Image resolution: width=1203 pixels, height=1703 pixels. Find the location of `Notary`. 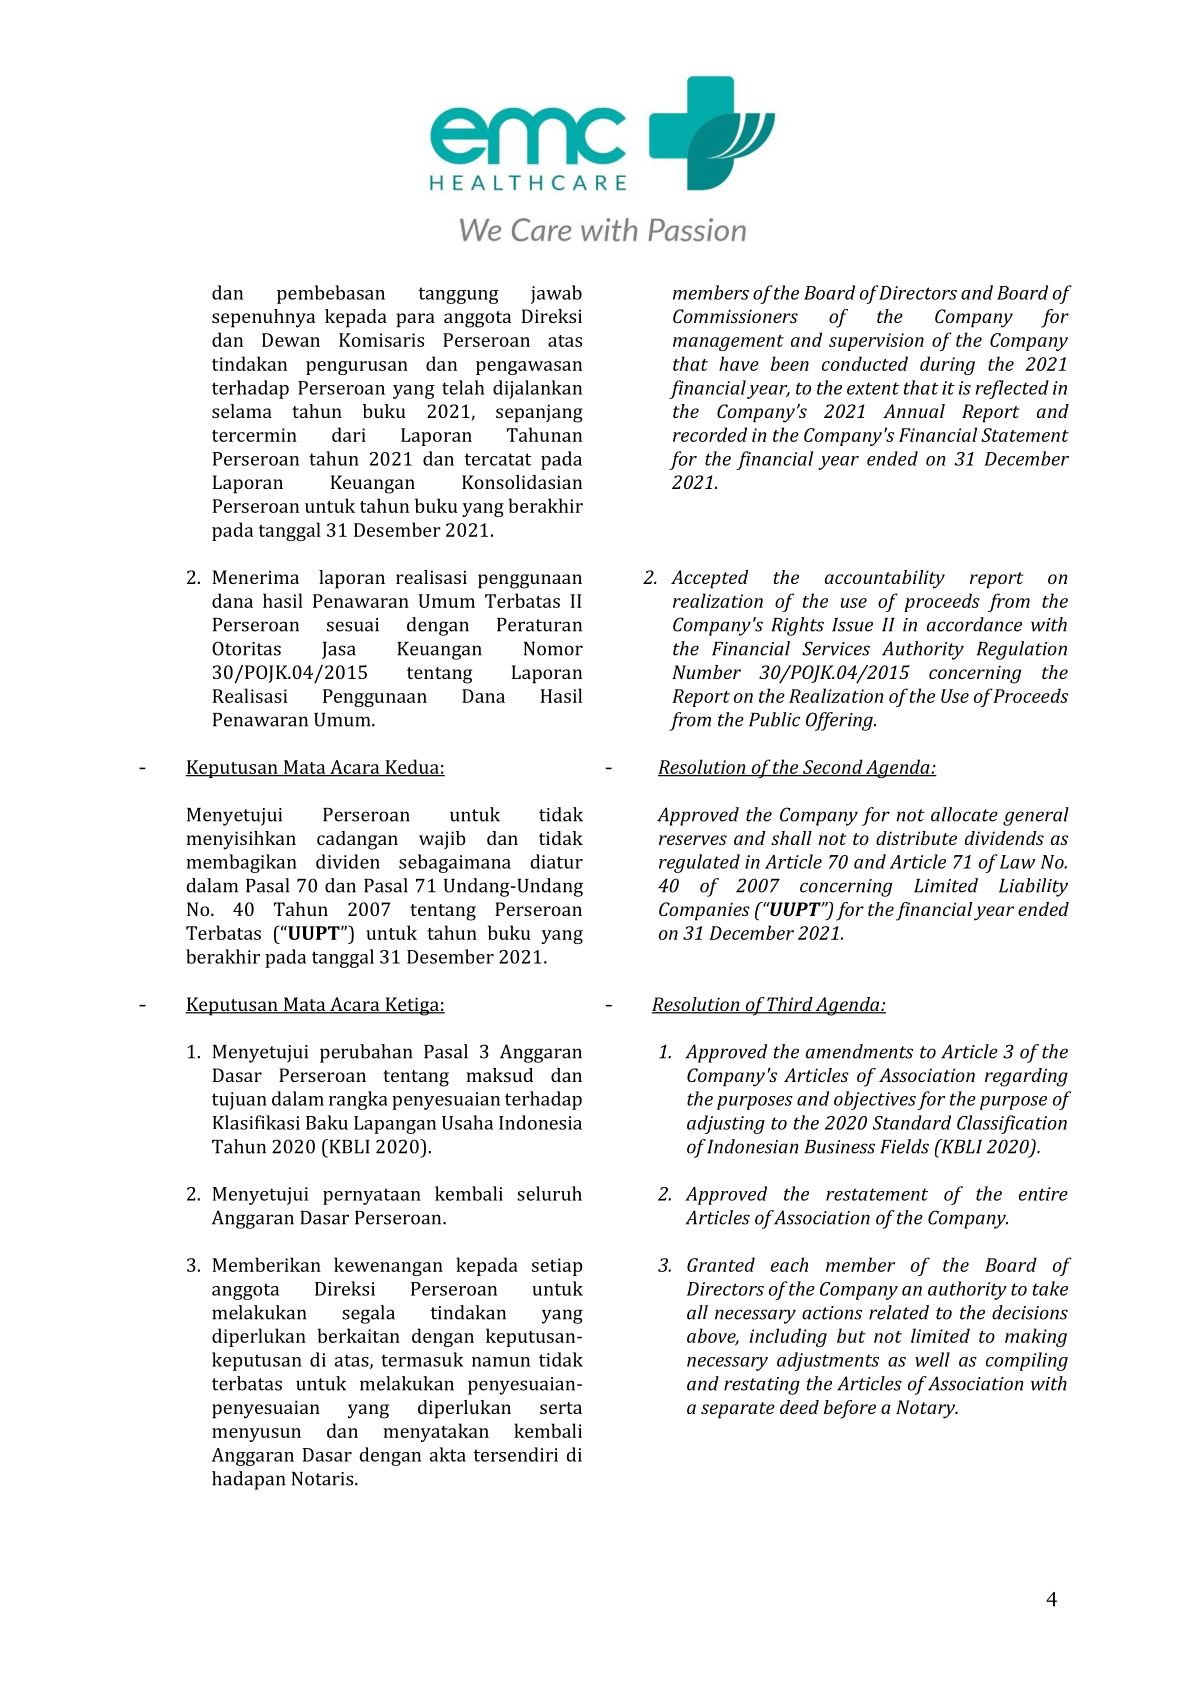

Notary is located at coordinates (927, 1409).
